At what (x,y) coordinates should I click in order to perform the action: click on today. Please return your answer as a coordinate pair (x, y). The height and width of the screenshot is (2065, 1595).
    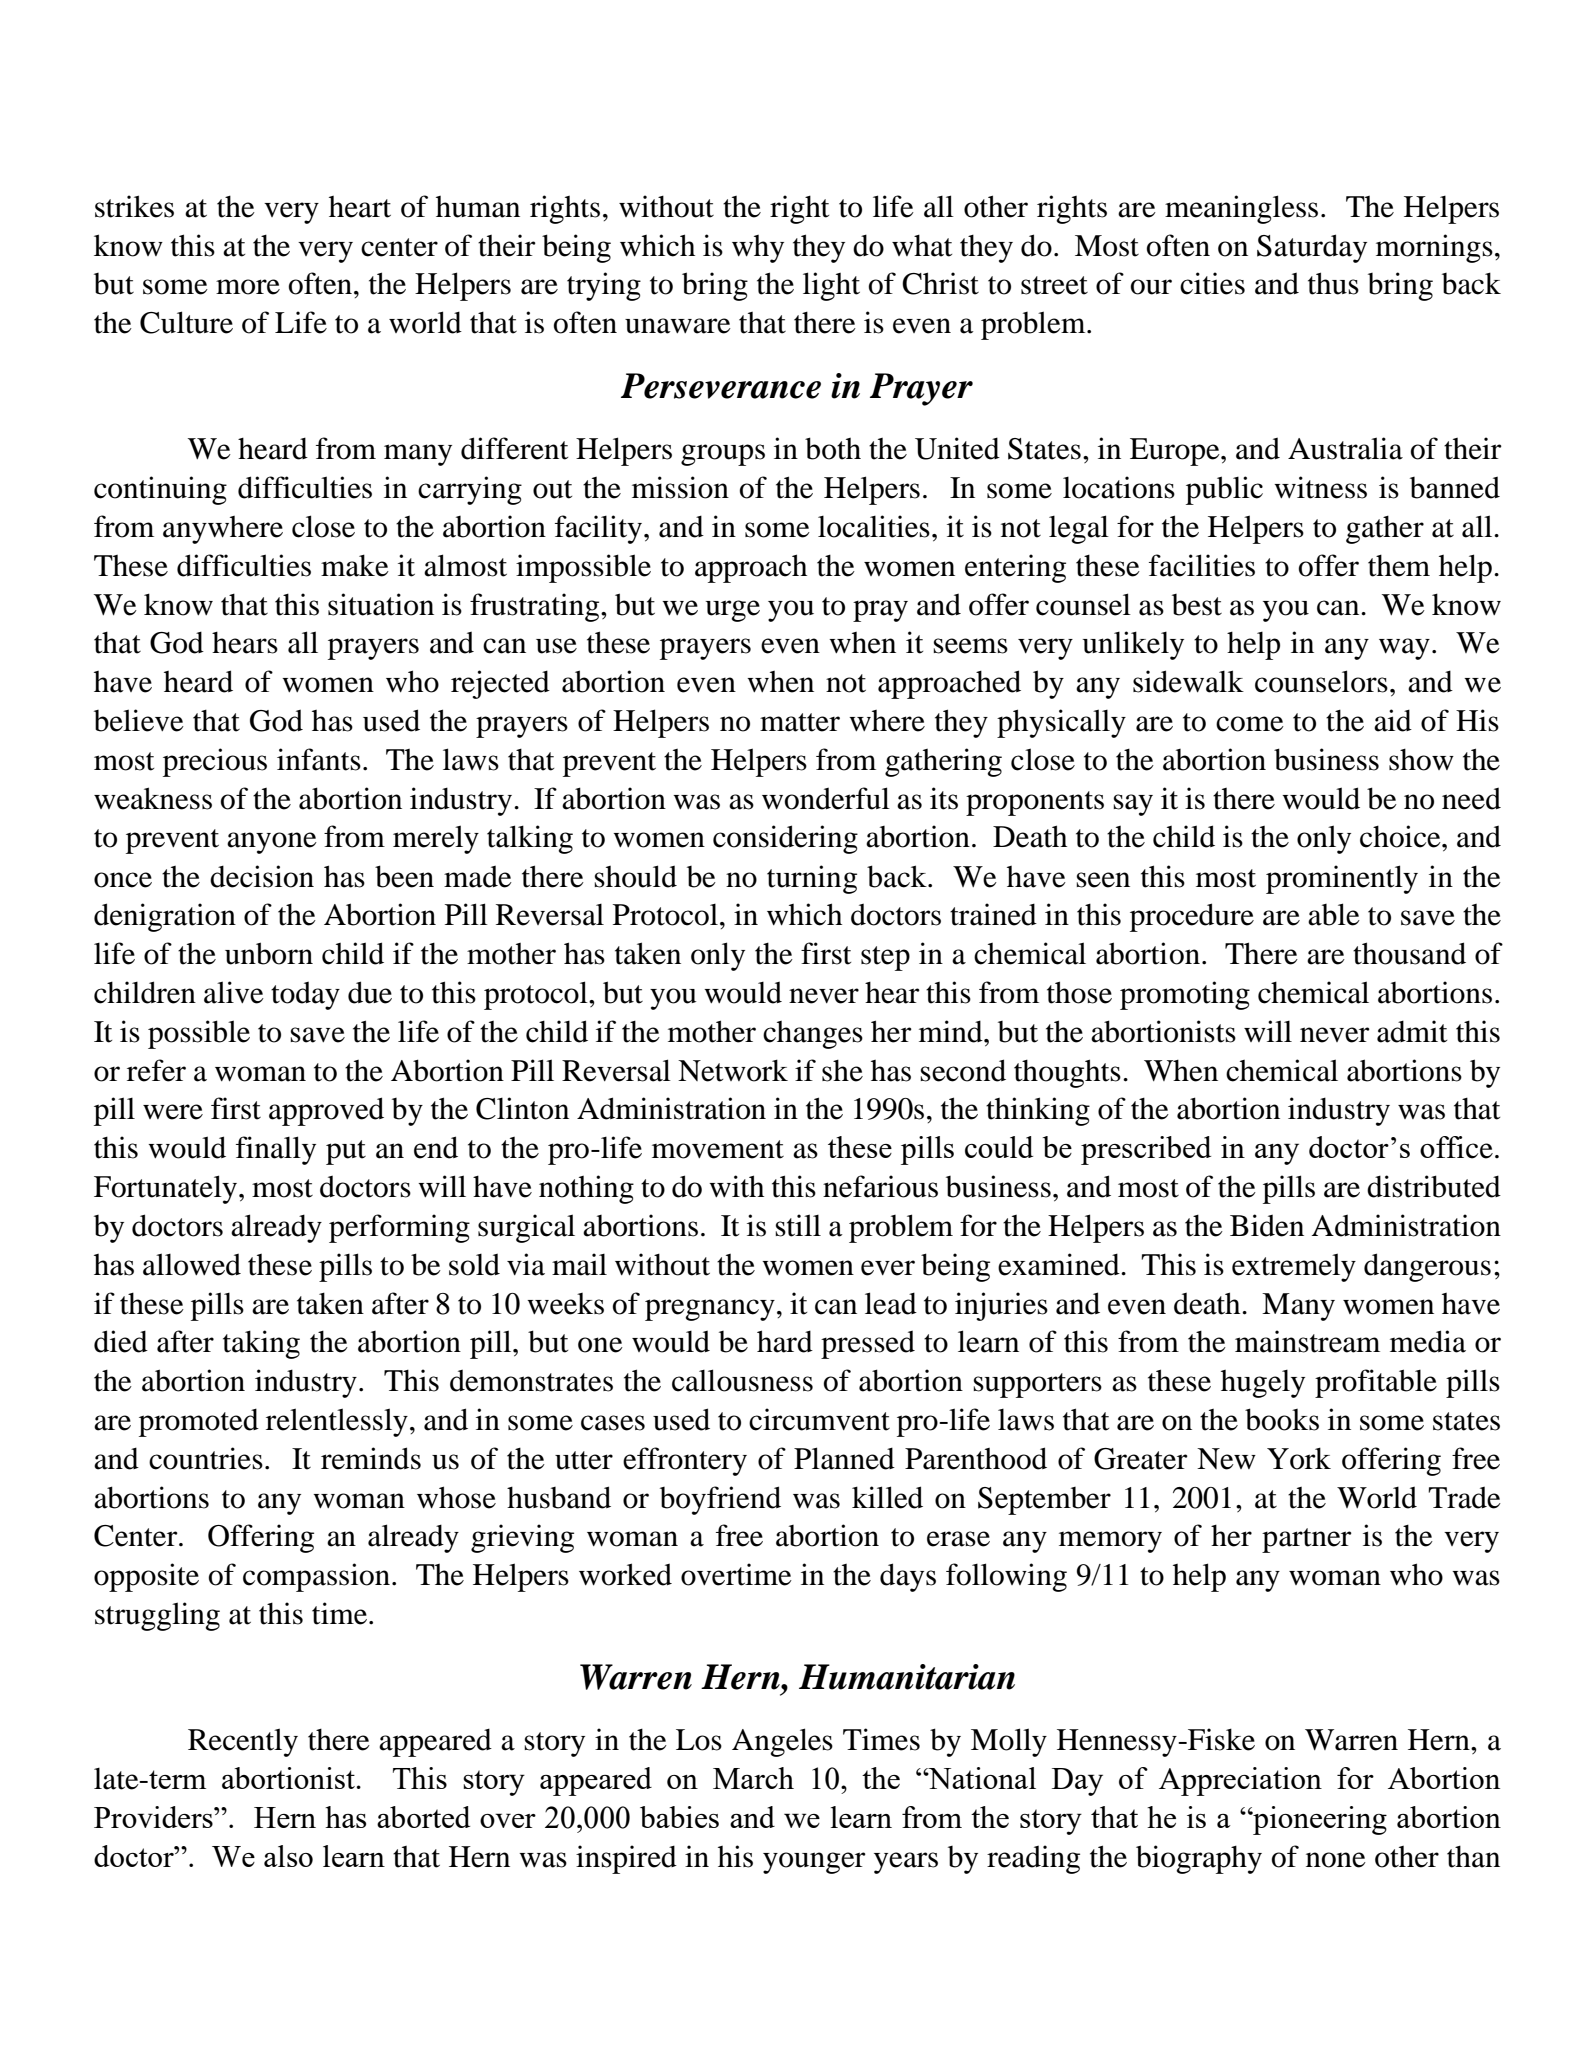
    Looking at the image, I should click on (305, 995).
